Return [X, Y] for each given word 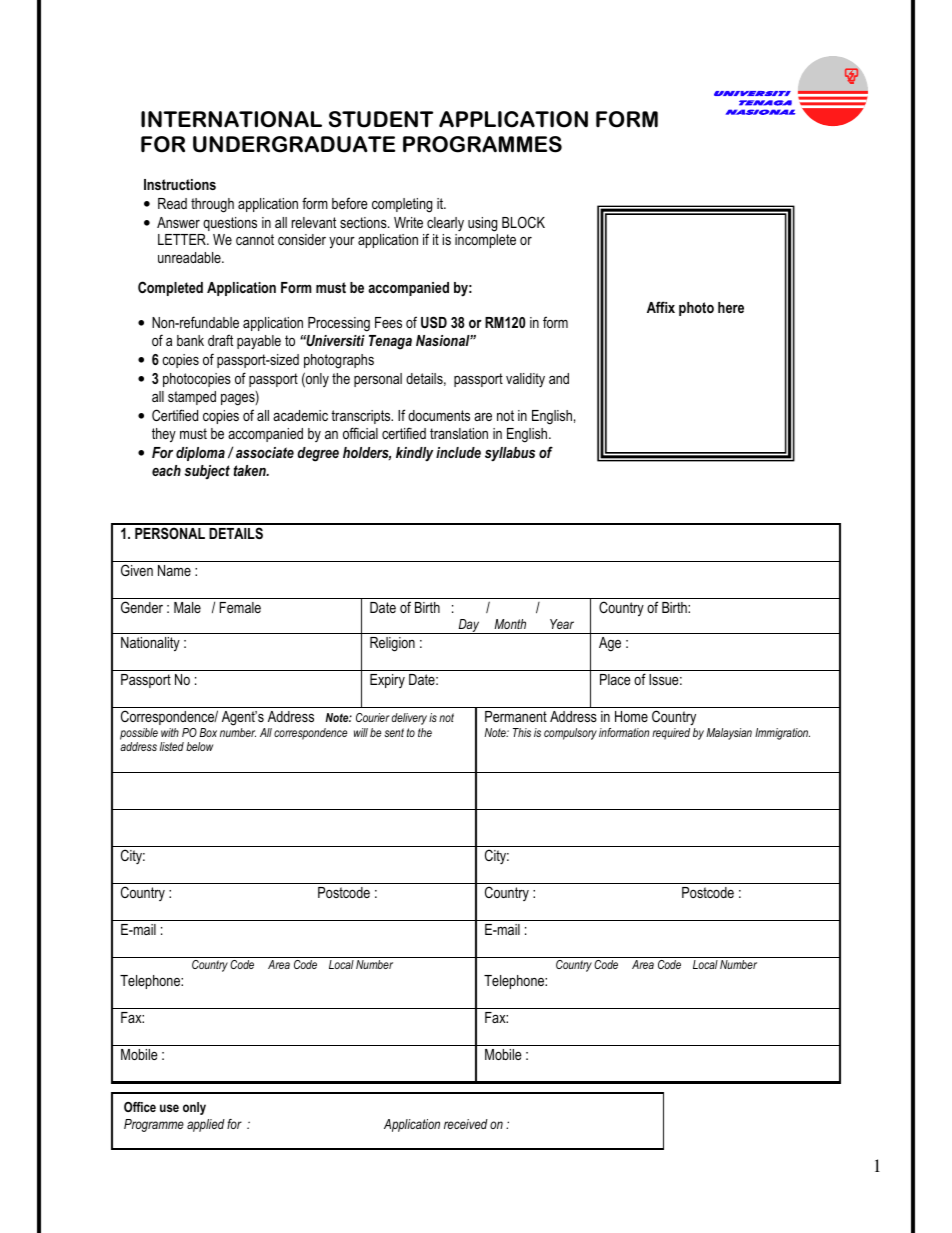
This [522, 732]
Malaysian [729, 734]
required [671, 734]
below [199, 746]
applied [206, 1125]
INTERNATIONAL [231, 119]
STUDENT [381, 119]
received [466, 1124]
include [458, 452]
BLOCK [523, 222]
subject [207, 472]
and [559, 378]
